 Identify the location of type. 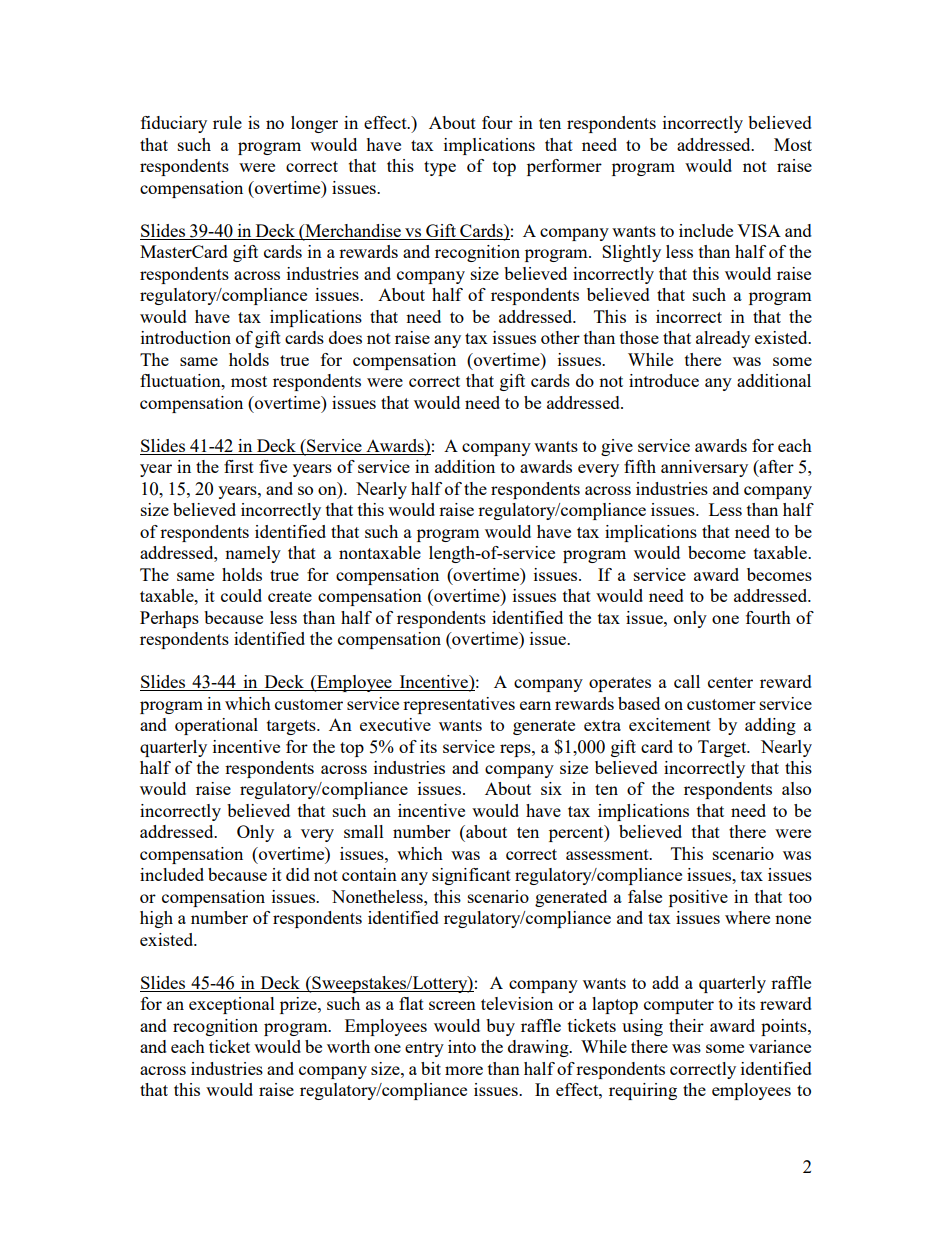
(440, 168).
